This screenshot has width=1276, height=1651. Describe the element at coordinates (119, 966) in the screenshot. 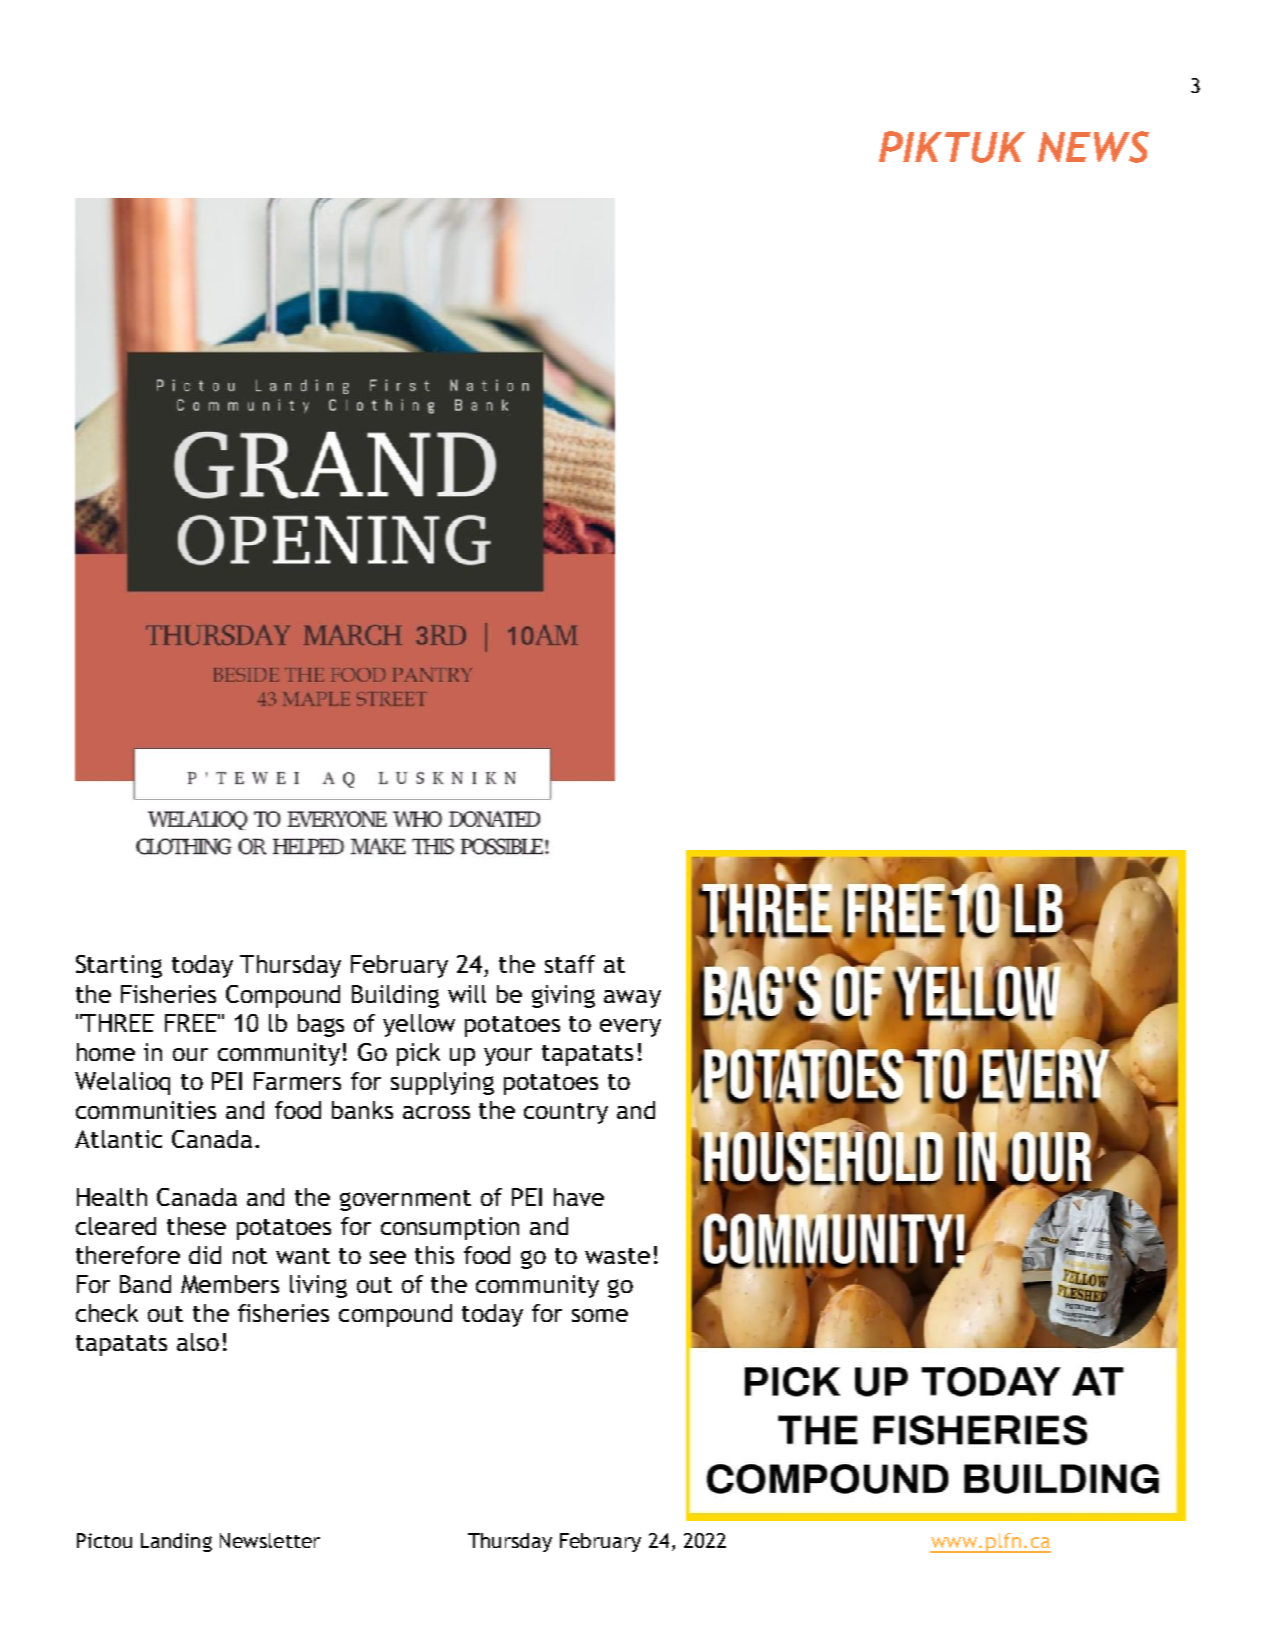

I see `Starting` at that location.
